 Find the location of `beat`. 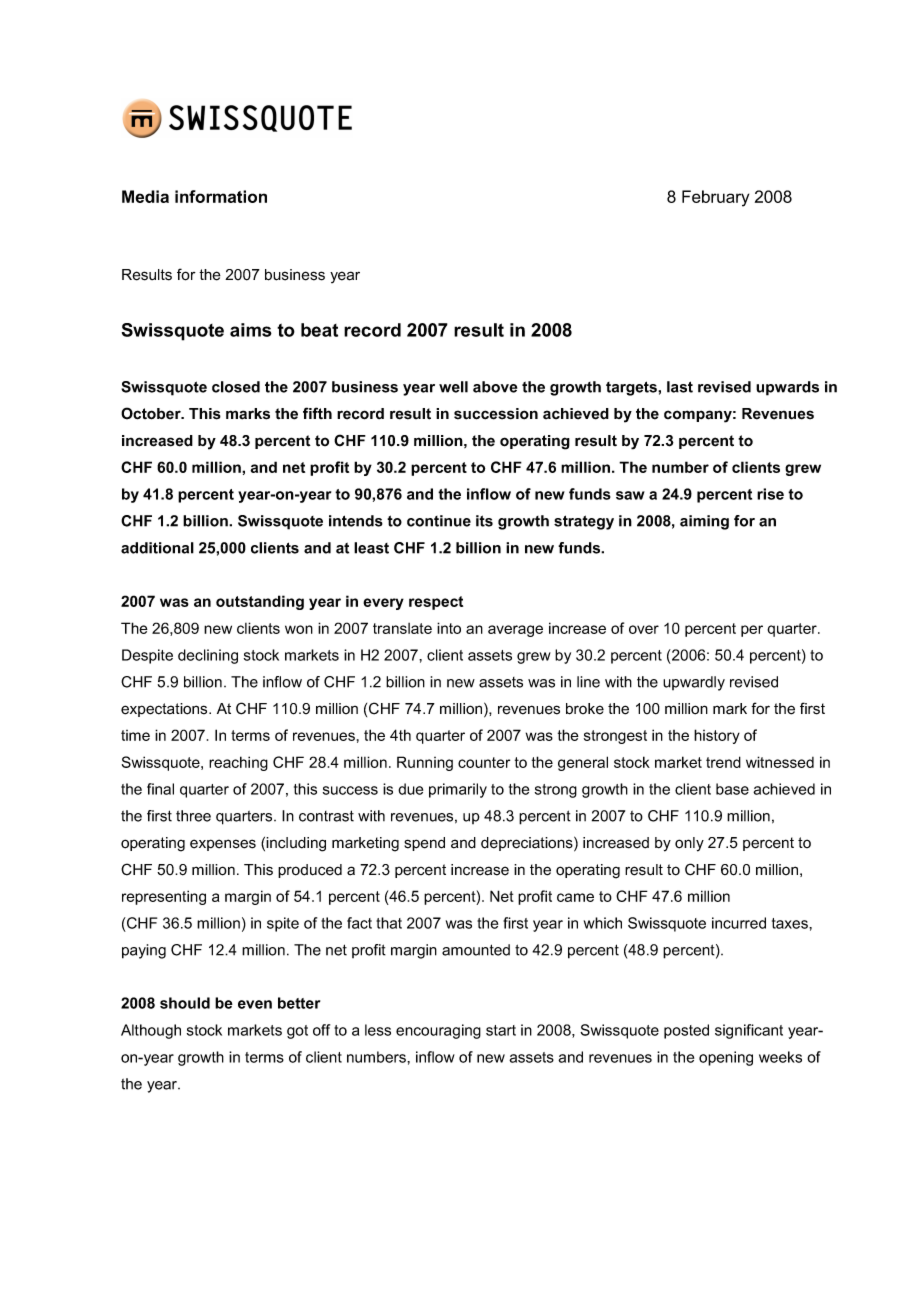

beat is located at coordinates (319, 330).
